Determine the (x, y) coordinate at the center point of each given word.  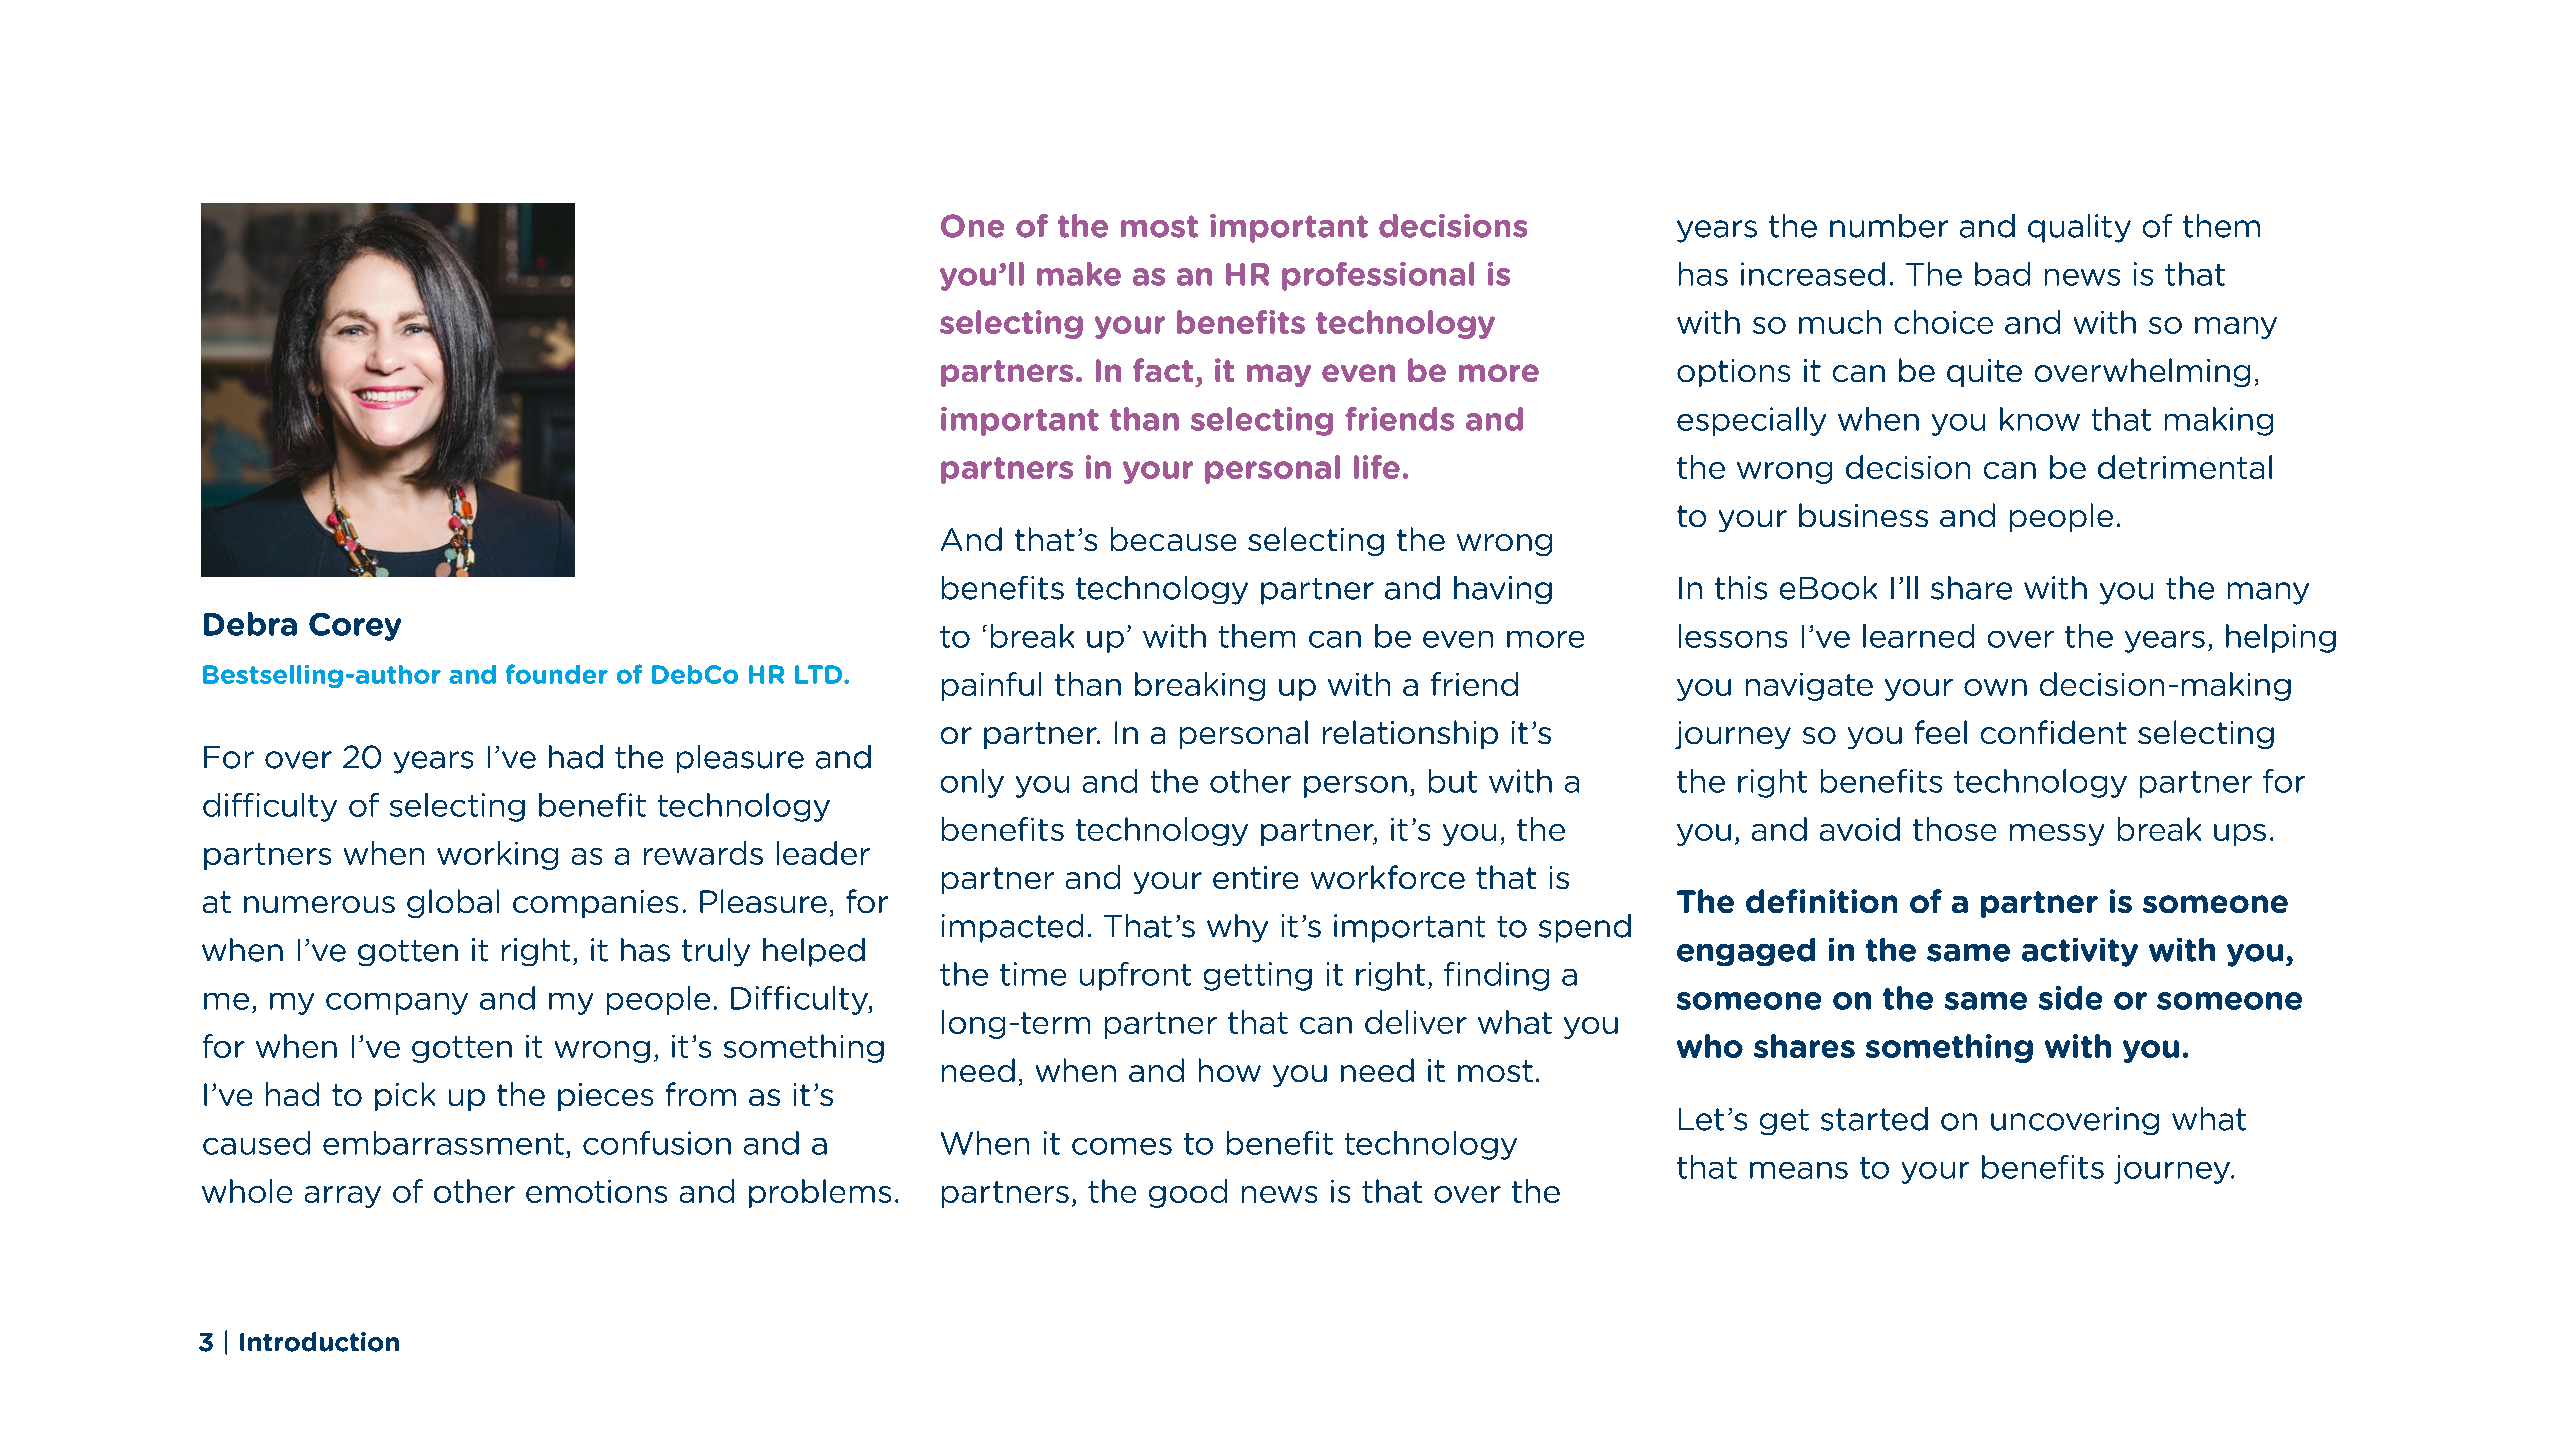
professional (1378, 276)
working (497, 855)
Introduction (319, 1342)
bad (2002, 274)
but (1453, 781)
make (1079, 274)
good (1188, 1193)
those (1954, 829)
